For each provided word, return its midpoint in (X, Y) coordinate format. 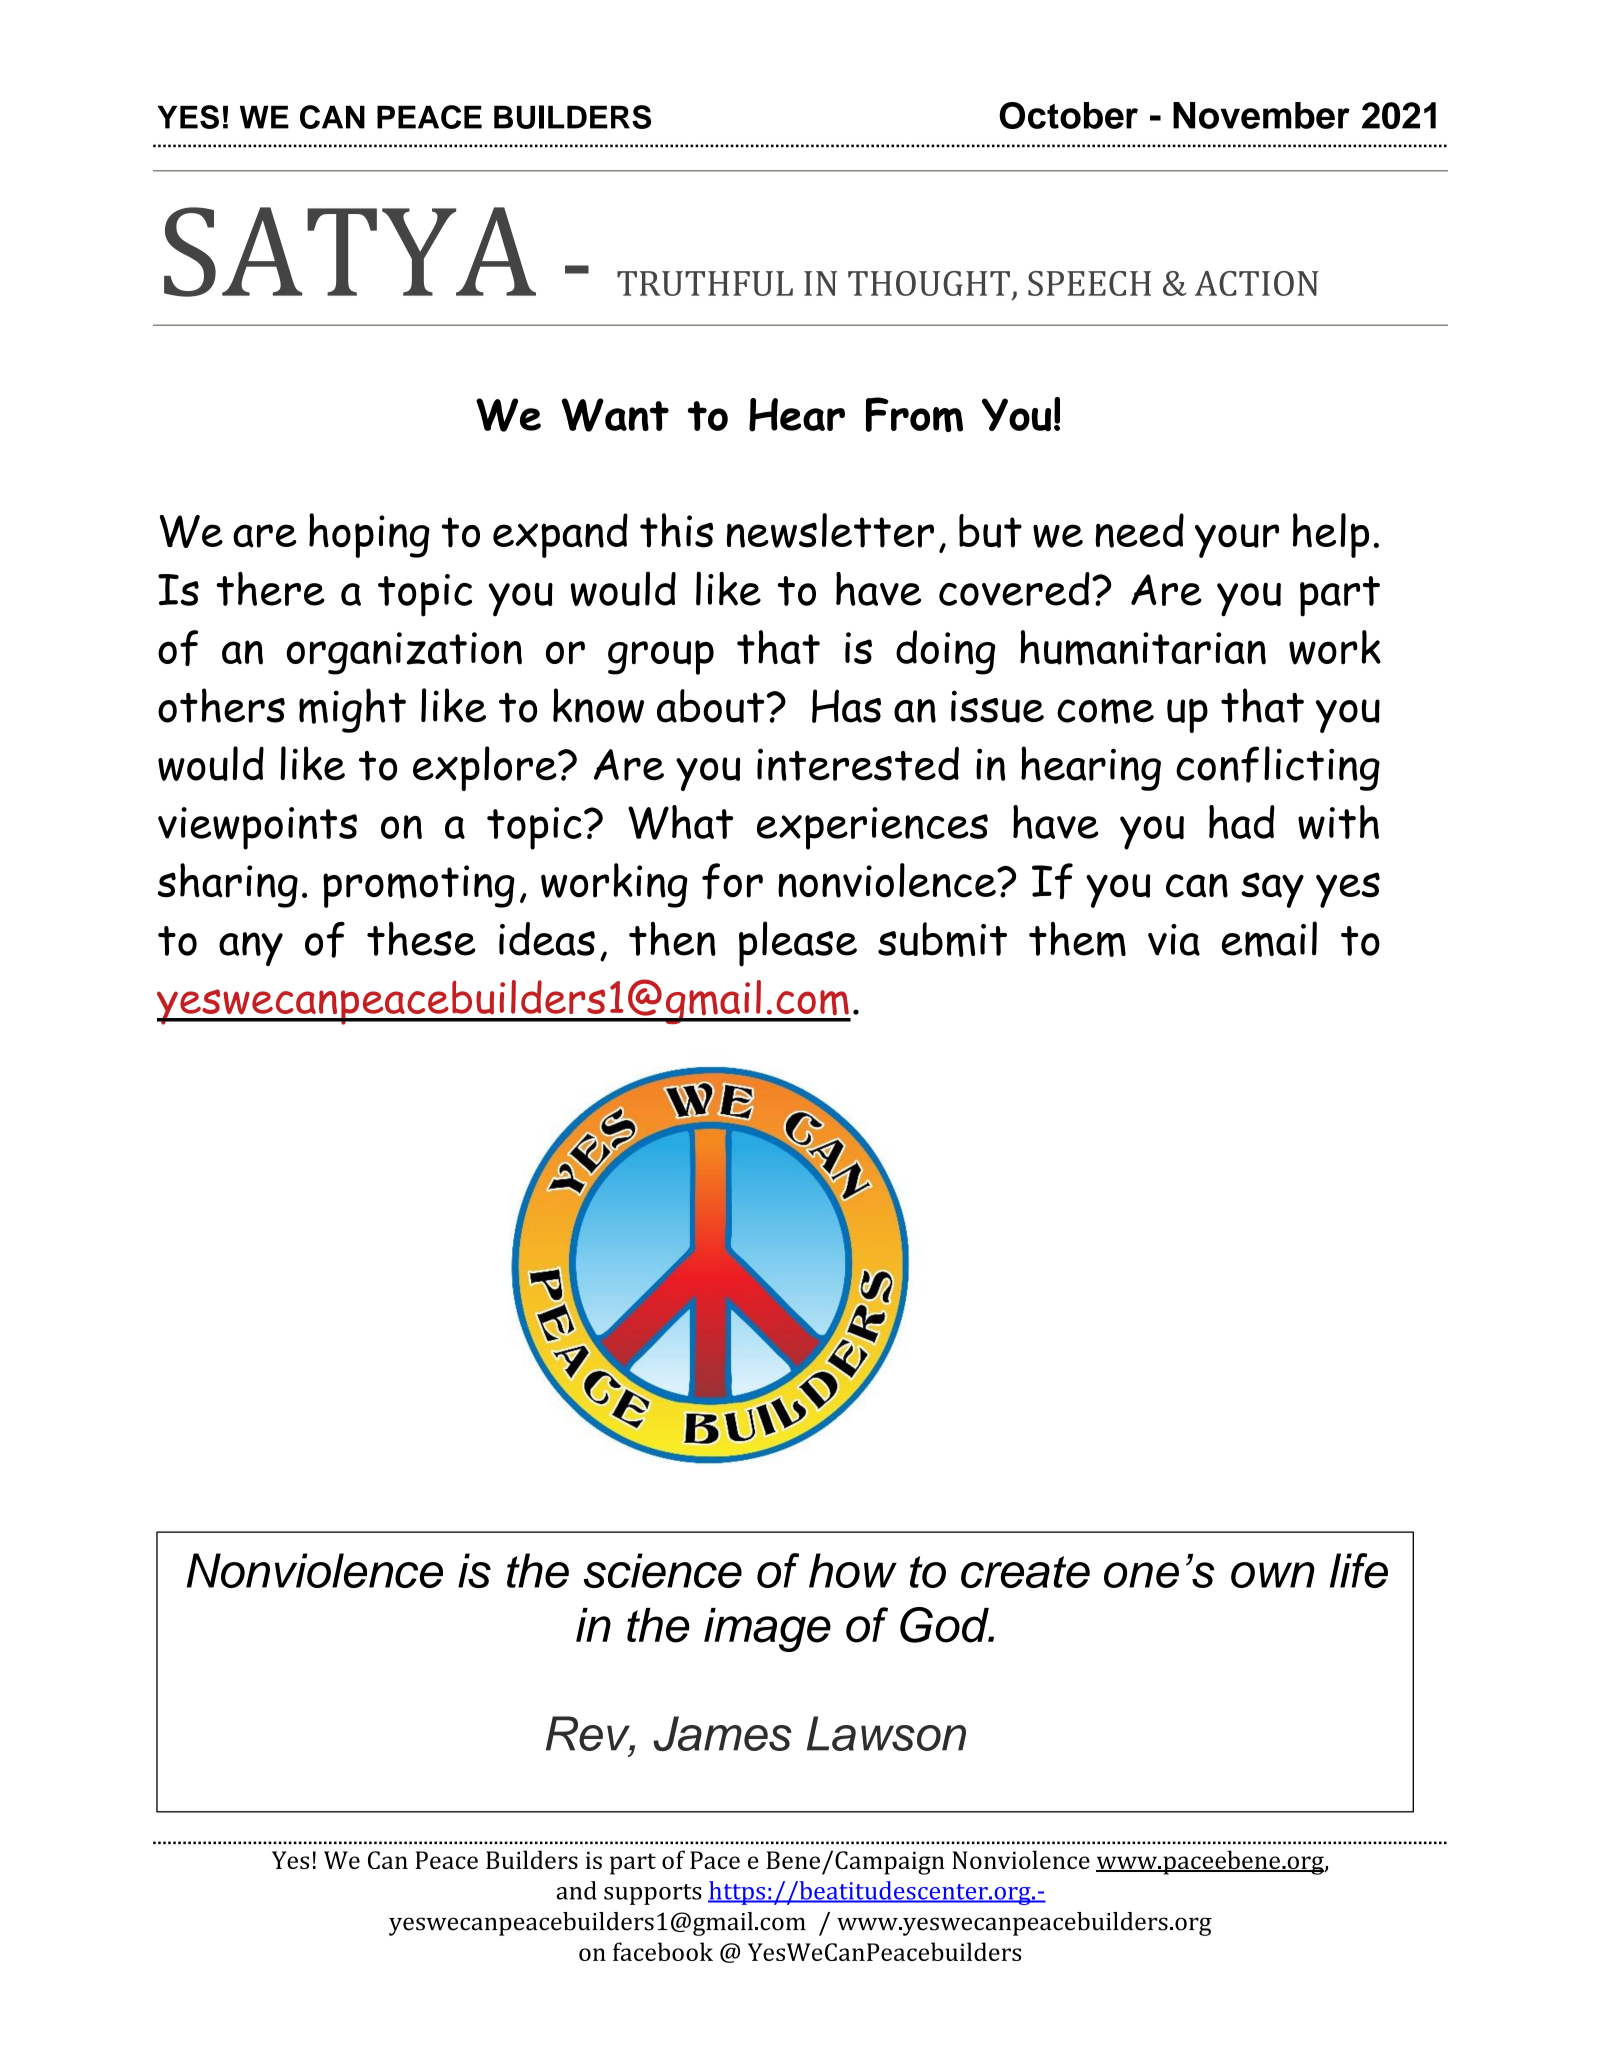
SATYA (350, 252)
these (421, 939)
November (1261, 115)
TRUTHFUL (705, 283)
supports (653, 1894)
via (1174, 940)
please (798, 944)
